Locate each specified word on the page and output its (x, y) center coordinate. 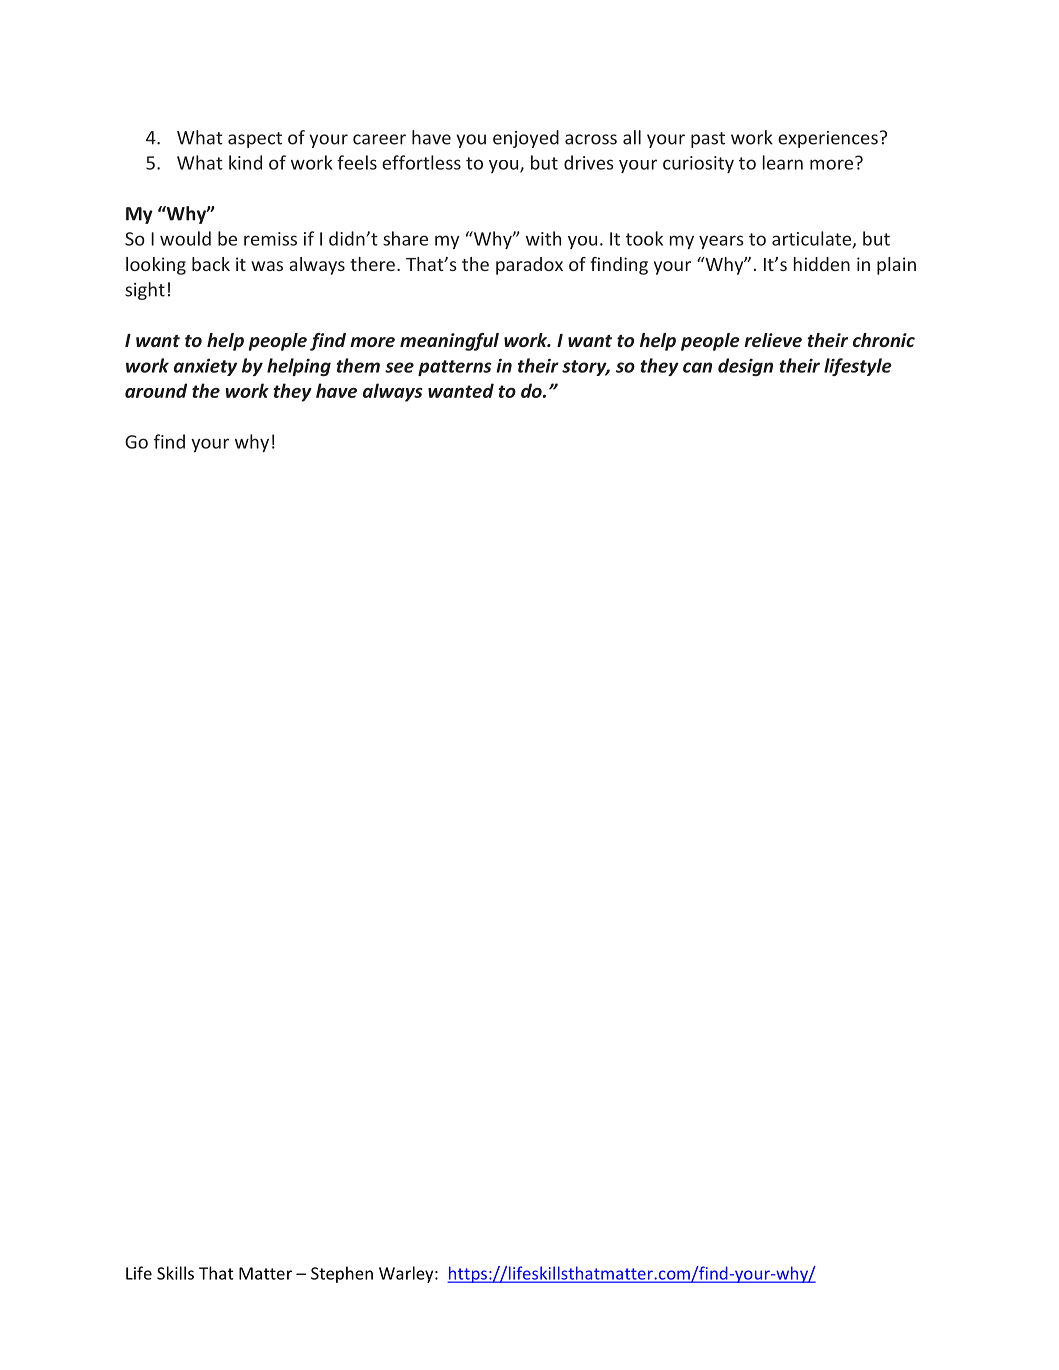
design (745, 367)
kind (245, 162)
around (156, 390)
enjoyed (526, 139)
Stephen (342, 1274)
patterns (455, 368)
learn (783, 162)
